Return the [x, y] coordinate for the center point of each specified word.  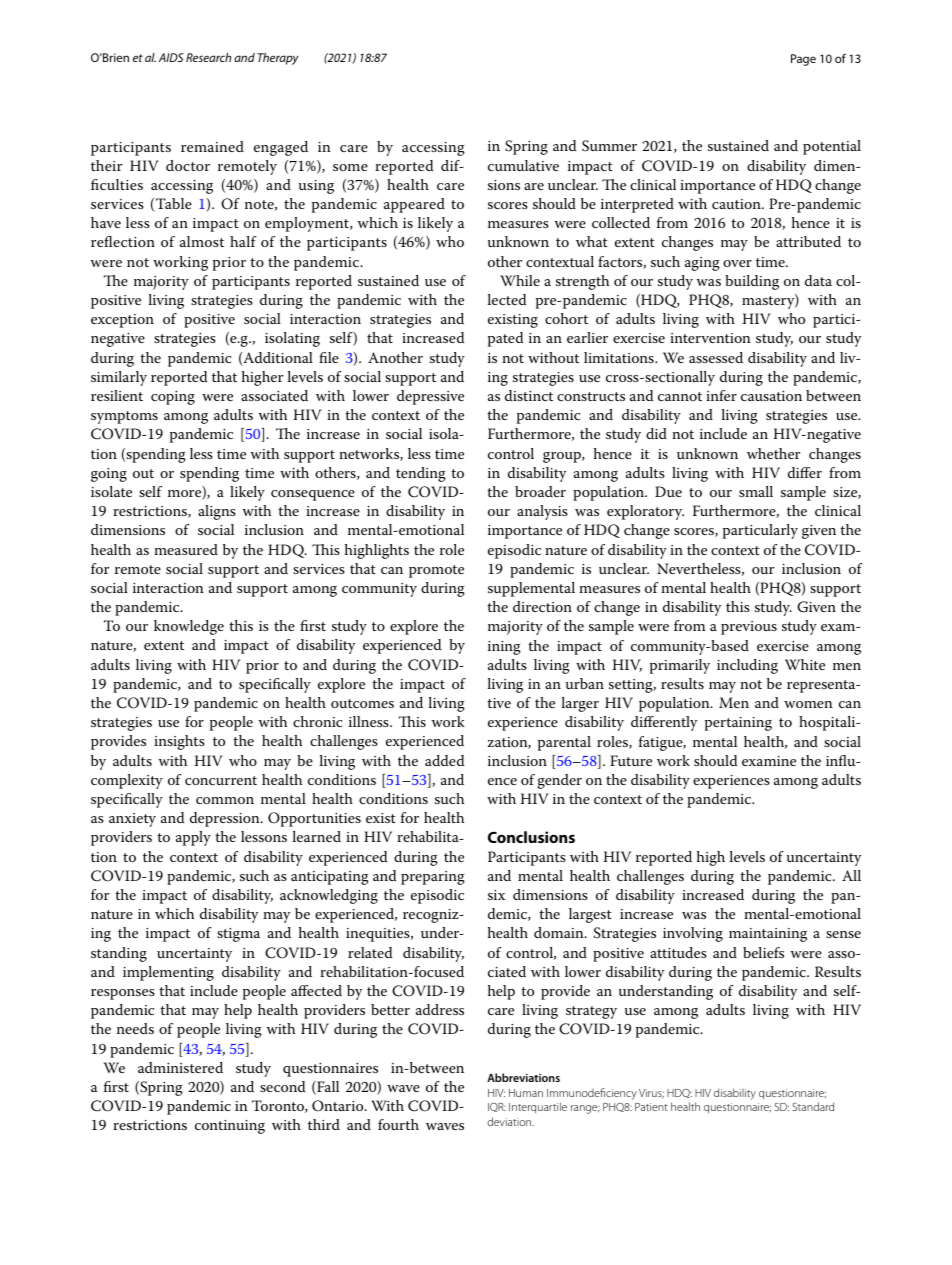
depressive [430, 397]
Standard [813, 1106]
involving [693, 934]
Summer [609, 146]
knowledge [189, 627]
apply [193, 838]
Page [803, 60]
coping [173, 398]
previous [749, 628]
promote [436, 571]
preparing [433, 878]
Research [208, 57]
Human [526, 1093]
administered [180, 1067]
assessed [716, 357]
